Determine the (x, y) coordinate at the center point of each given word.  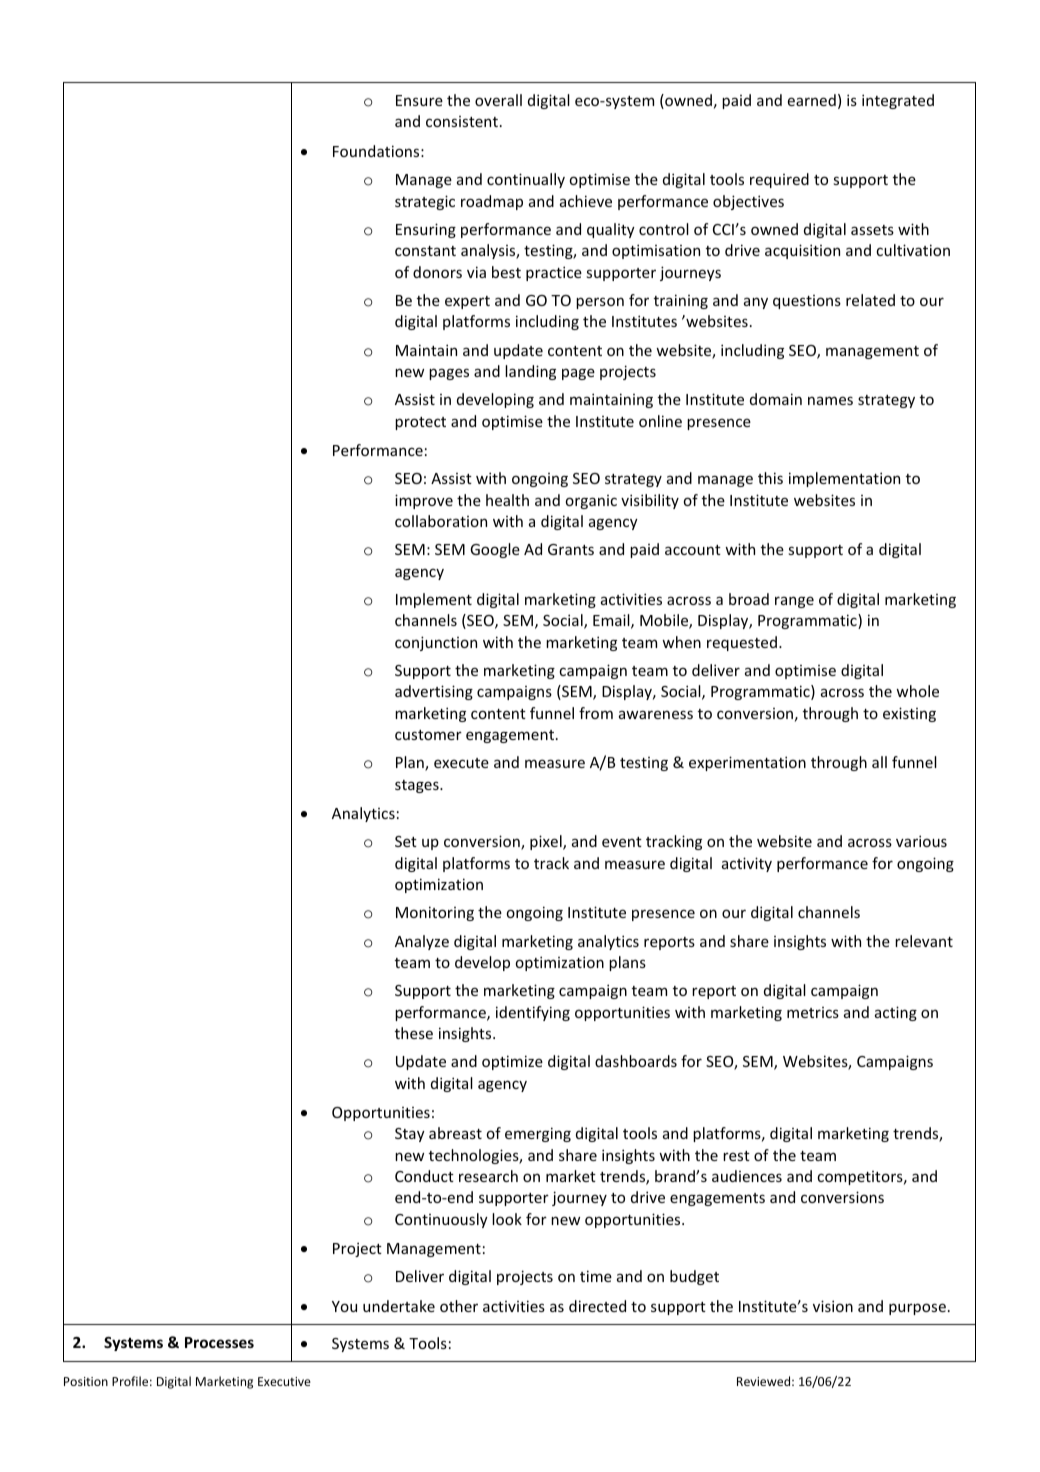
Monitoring (435, 913)
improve (424, 501)
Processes (219, 1342)
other (459, 1306)
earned (812, 100)
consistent (462, 121)
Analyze (422, 942)
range (794, 602)
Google (495, 550)
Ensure (419, 100)
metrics (813, 1012)
